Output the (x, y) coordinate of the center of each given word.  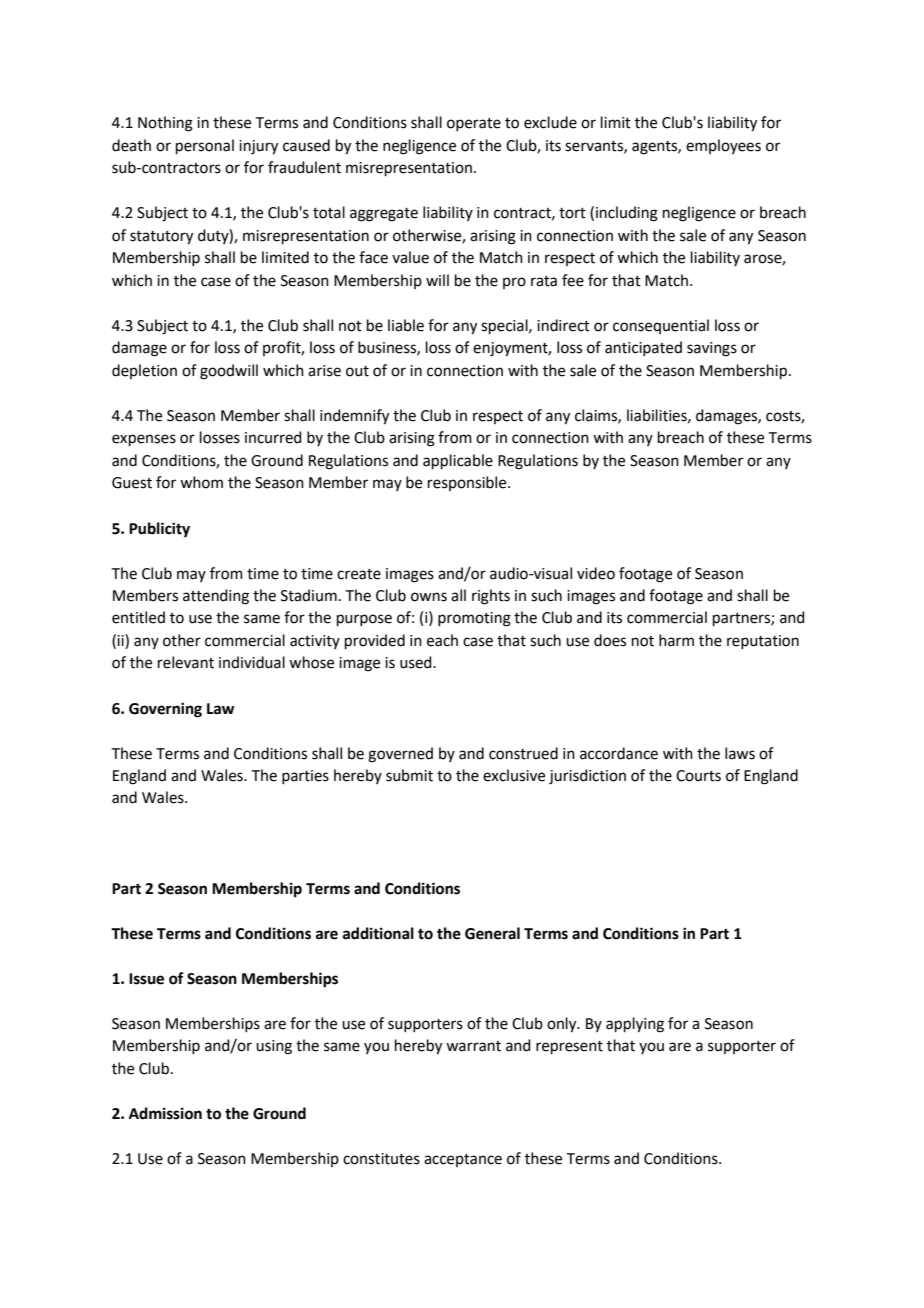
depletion (144, 371)
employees (723, 146)
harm (676, 640)
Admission (165, 1113)
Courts (698, 776)
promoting (474, 619)
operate (474, 124)
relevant (186, 662)
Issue (146, 979)
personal (205, 146)
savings (712, 349)
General (492, 933)
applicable (458, 461)
